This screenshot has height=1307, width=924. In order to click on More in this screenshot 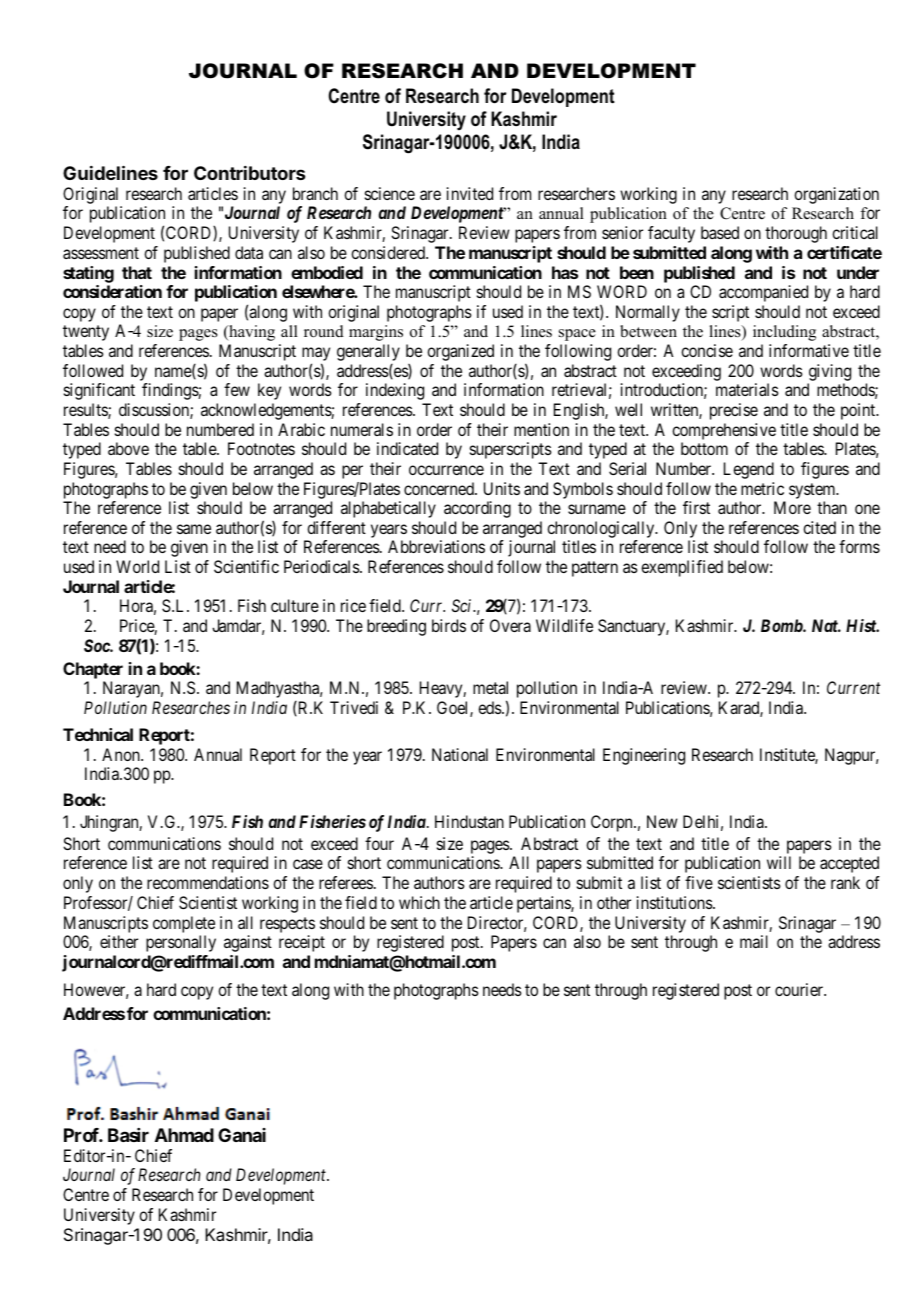, I will do `click(792, 507)`.
